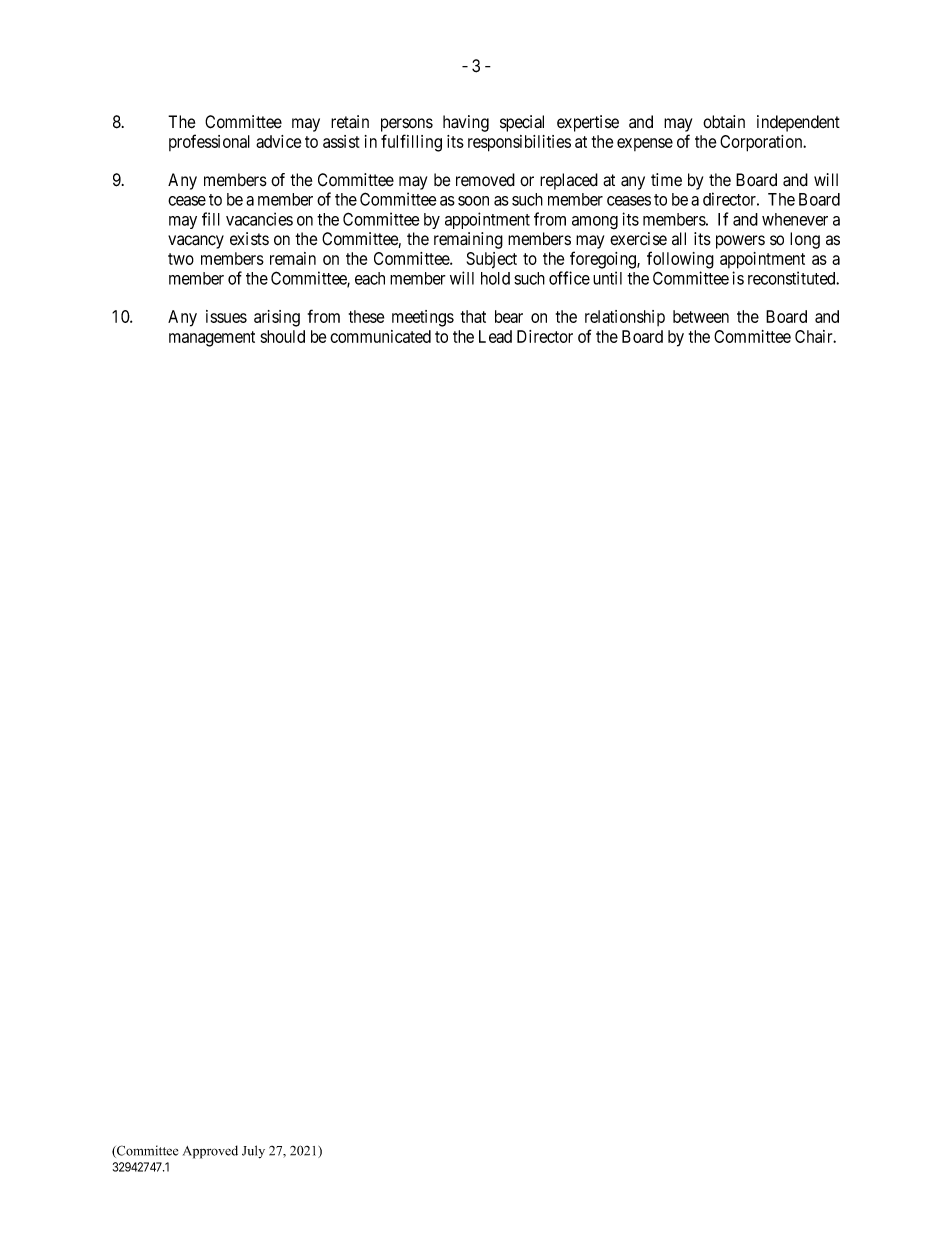  Describe the element at coordinates (283, 336) in the screenshot. I see `should` at that location.
